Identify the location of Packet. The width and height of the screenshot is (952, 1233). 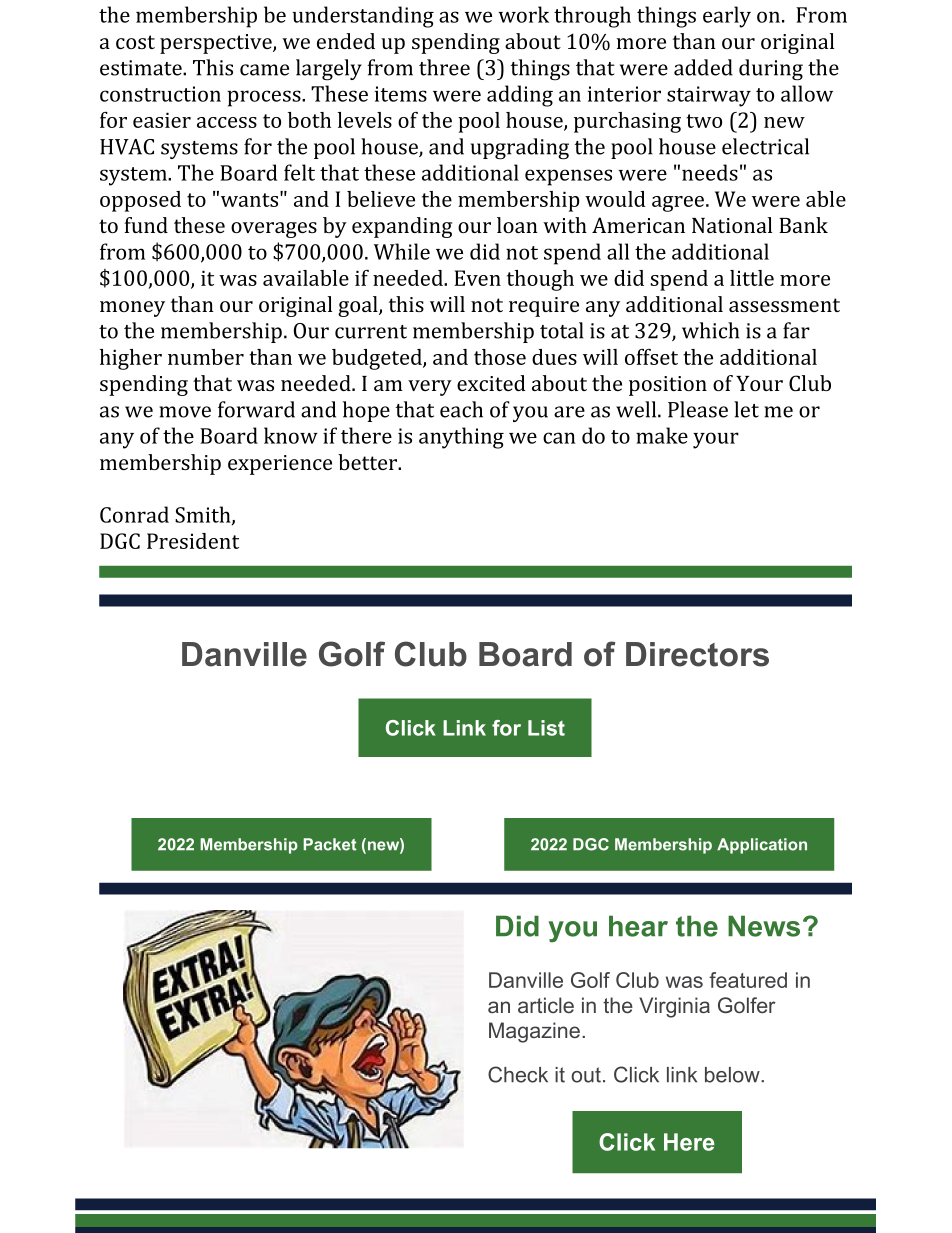
(330, 844).
